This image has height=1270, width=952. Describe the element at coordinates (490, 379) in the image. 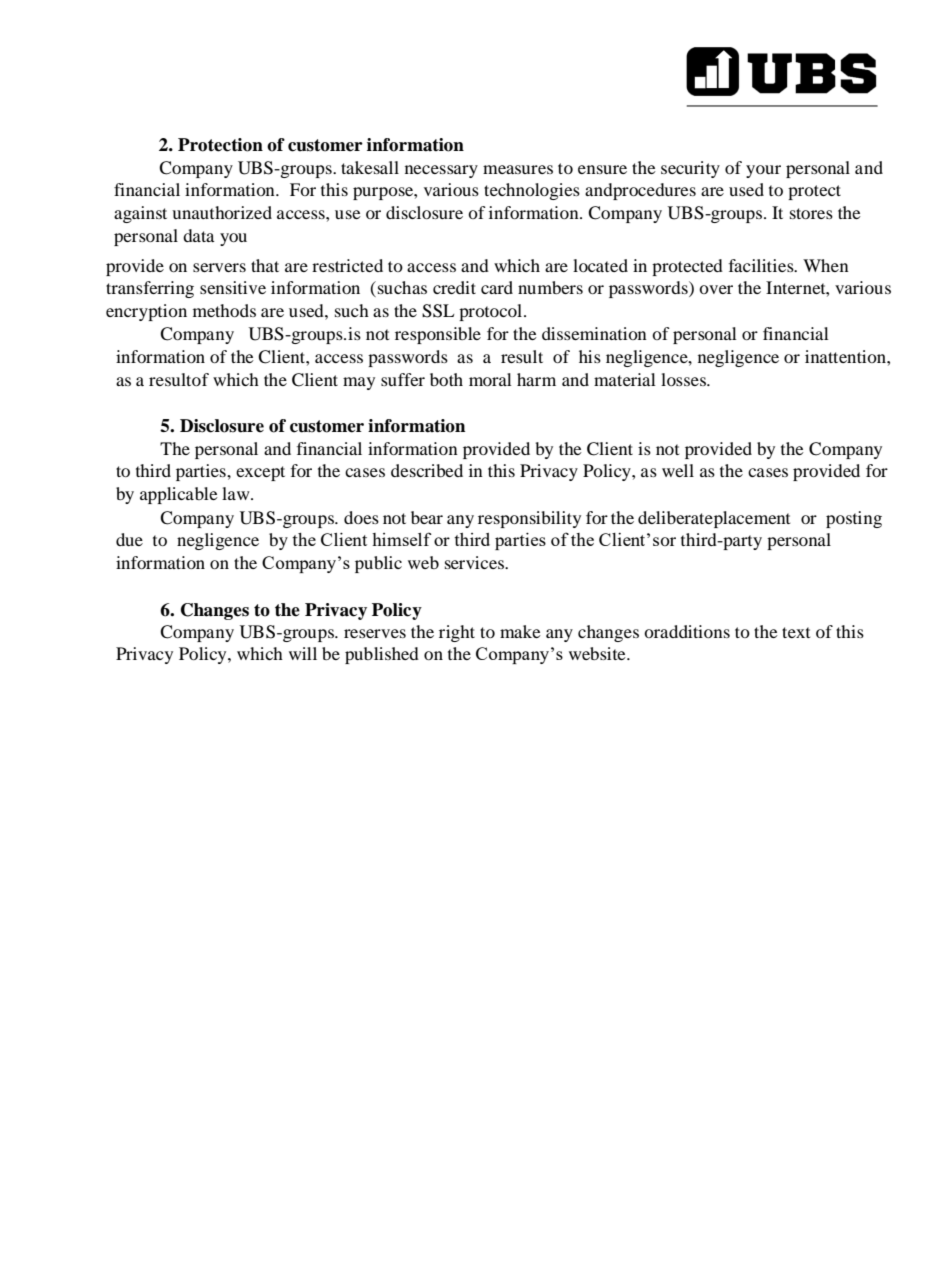

I see `moral` at that location.
